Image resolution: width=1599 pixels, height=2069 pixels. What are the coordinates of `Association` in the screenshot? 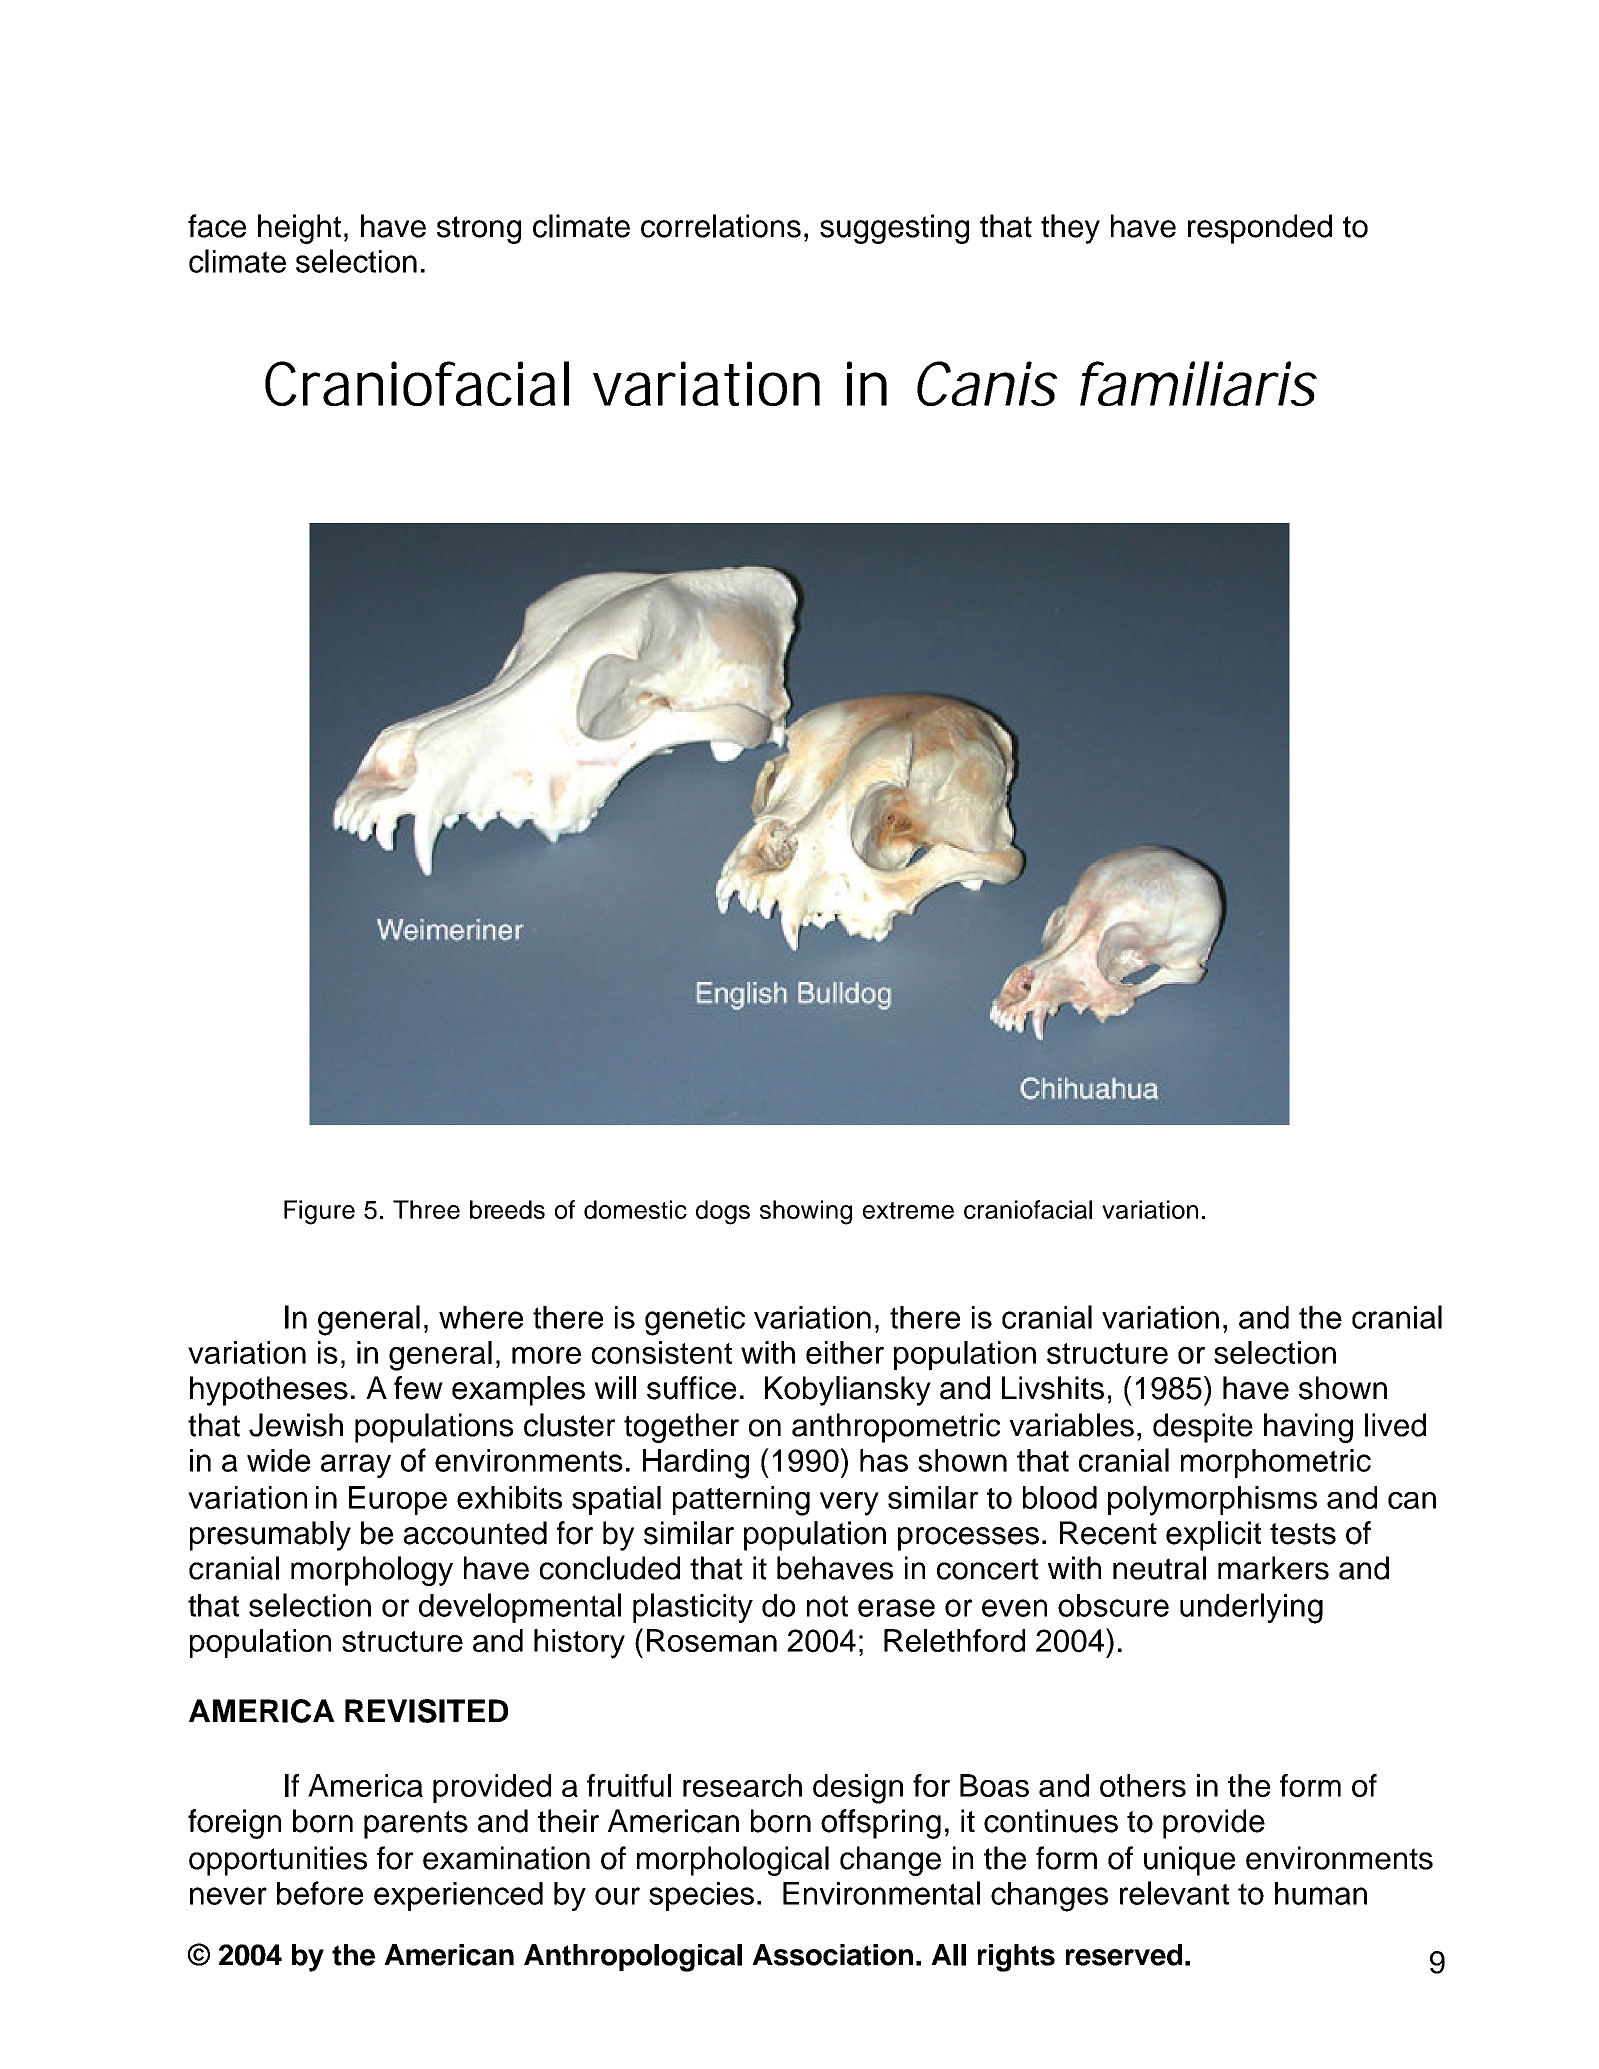 It's located at (832, 1955).
